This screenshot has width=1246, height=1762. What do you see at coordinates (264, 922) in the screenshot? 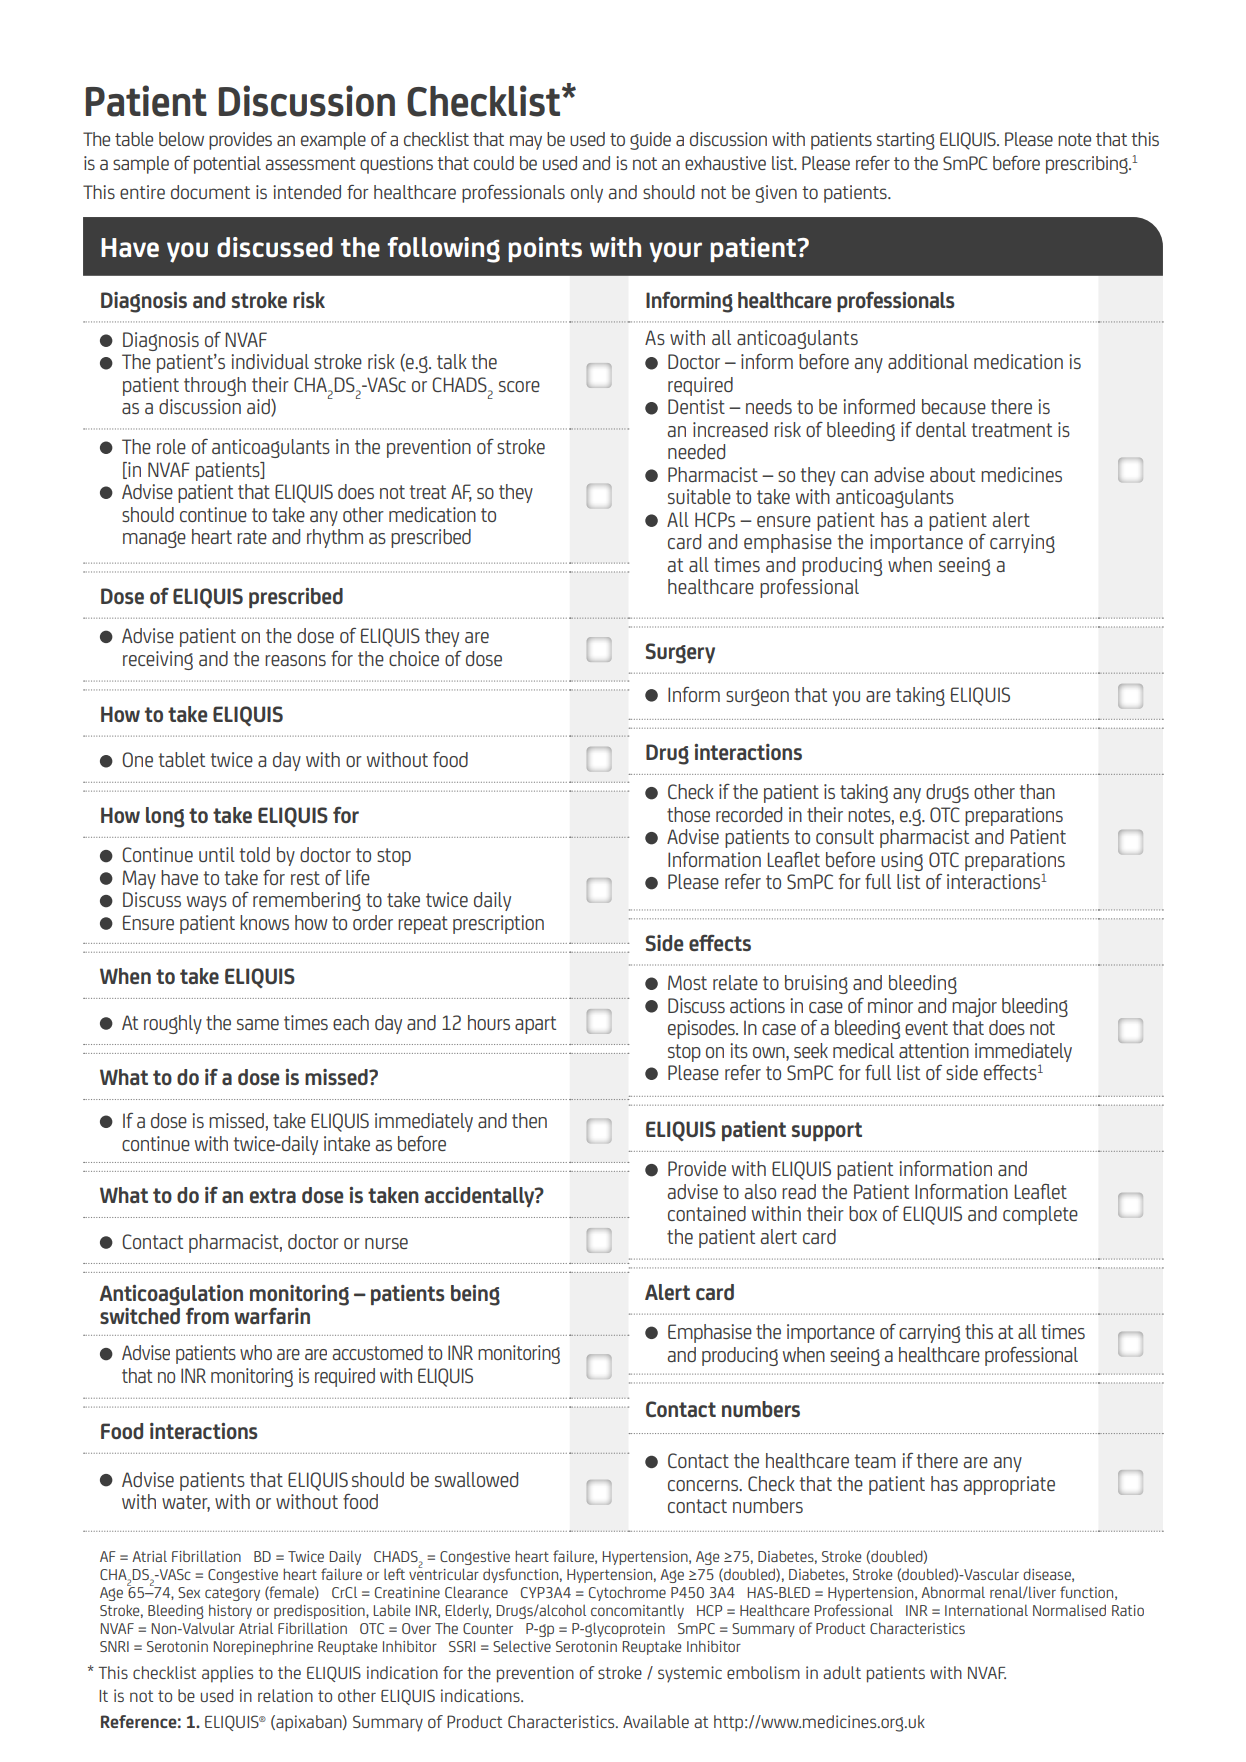
I see `knows` at bounding box center [264, 922].
